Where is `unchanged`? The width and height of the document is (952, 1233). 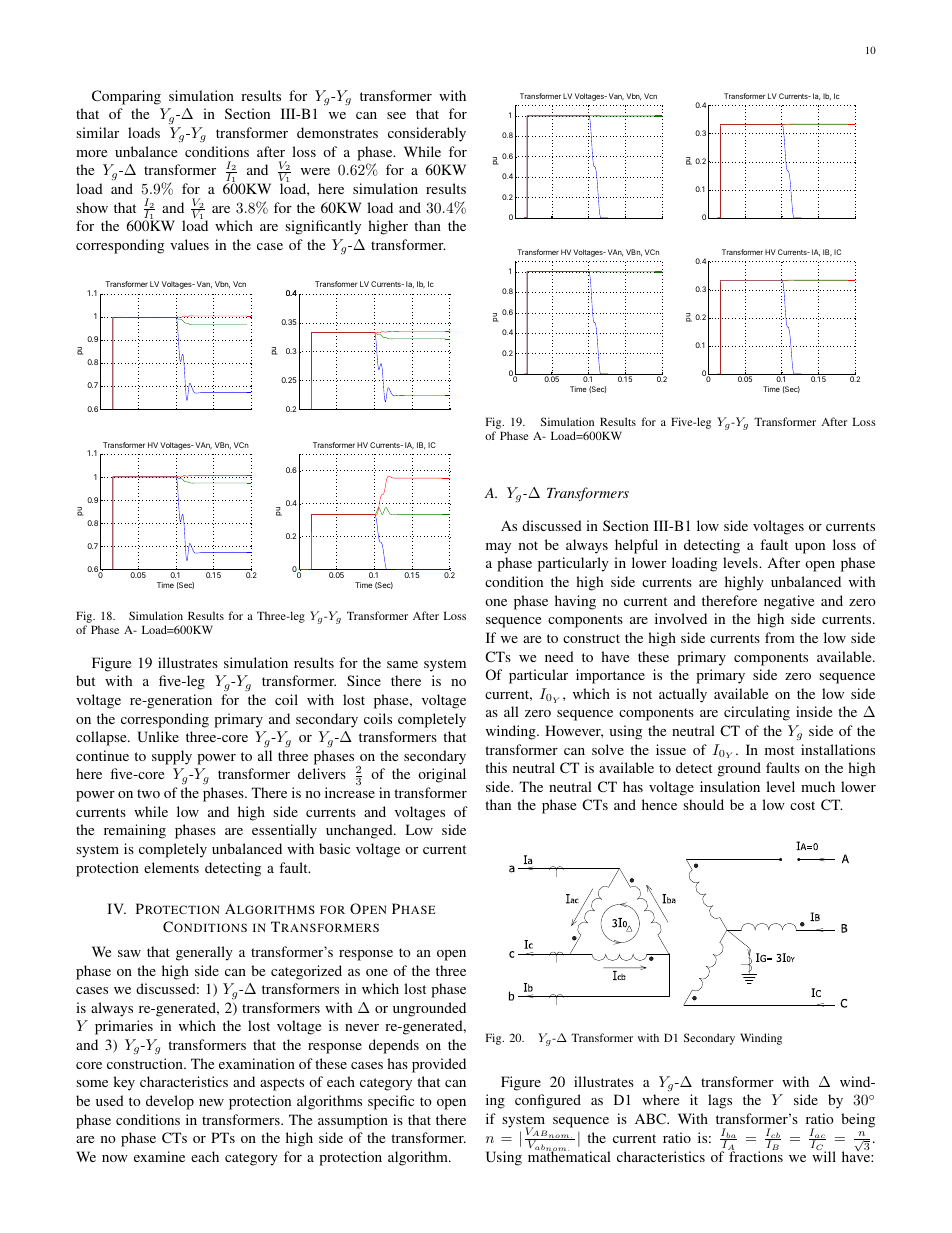 unchanged is located at coordinates (360, 831).
